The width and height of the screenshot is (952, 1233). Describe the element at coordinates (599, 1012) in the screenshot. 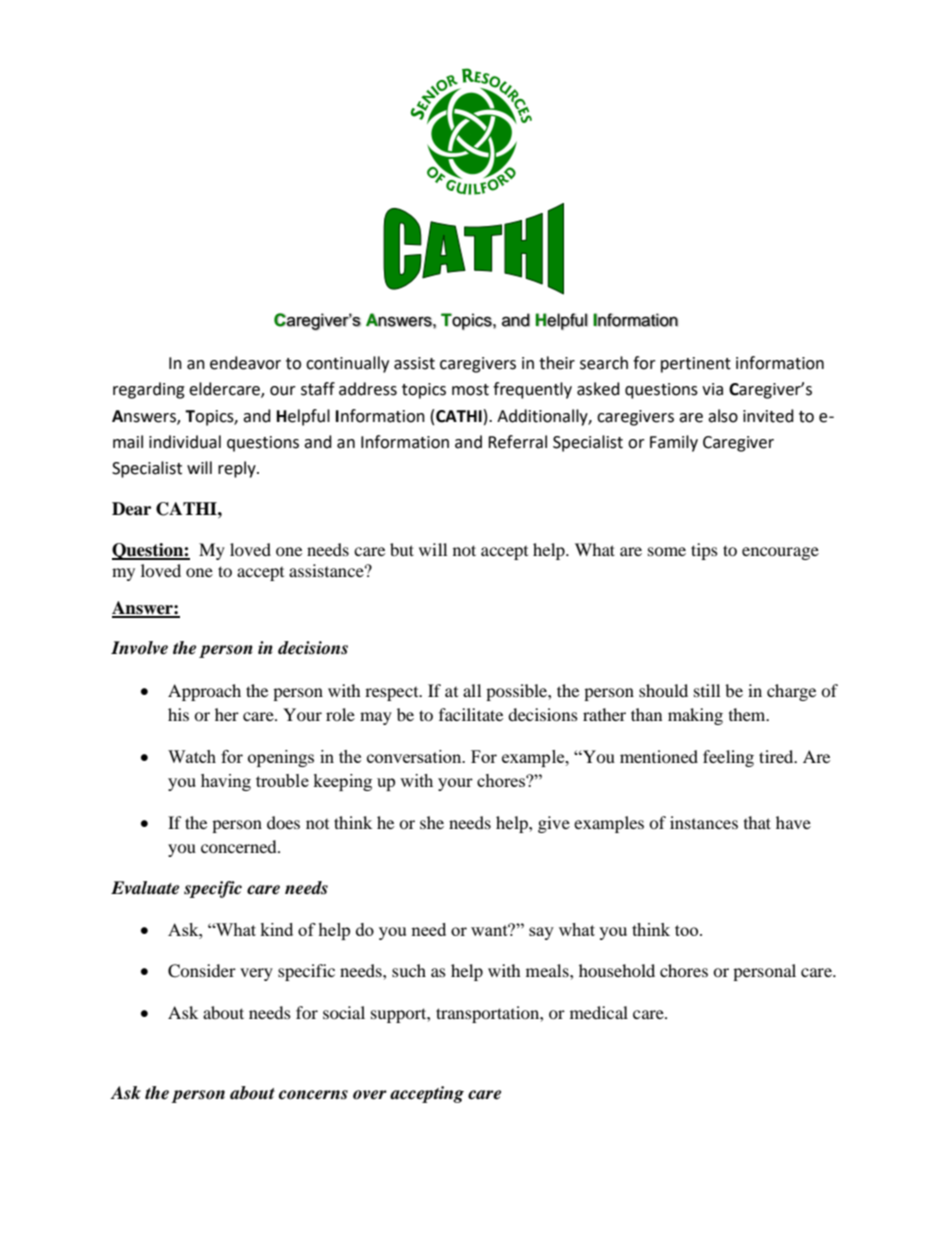

I see `medical` at that location.
